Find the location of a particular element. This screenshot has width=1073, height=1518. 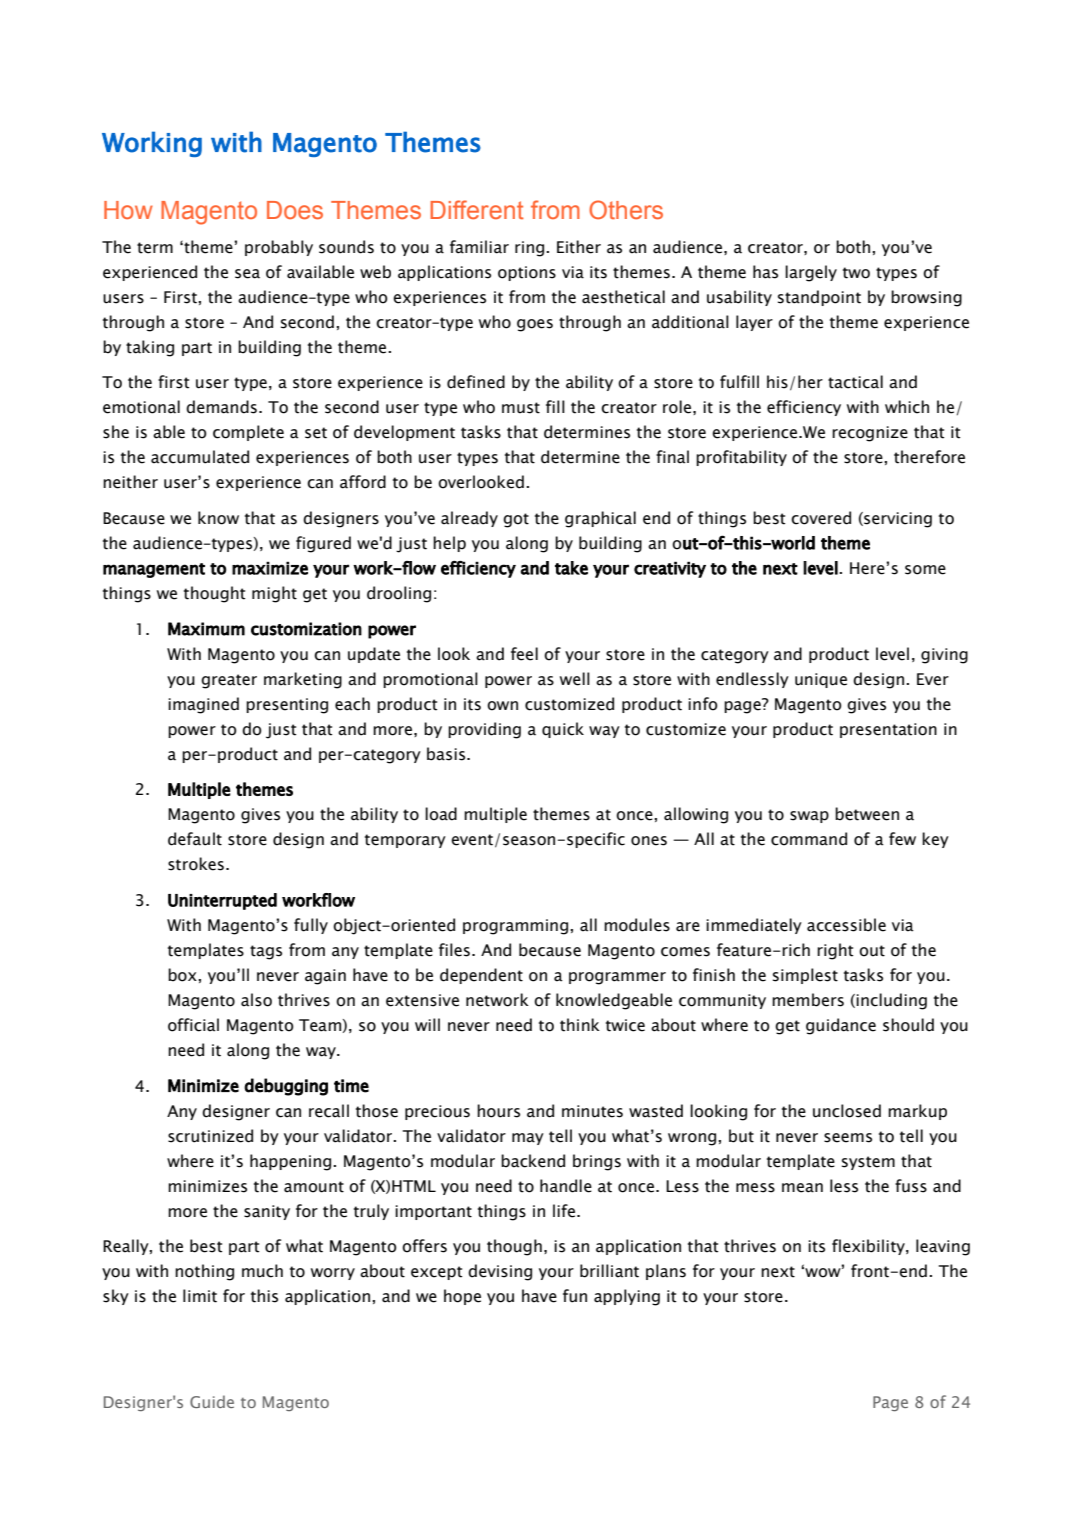

flexibility is located at coordinates (869, 1247).
